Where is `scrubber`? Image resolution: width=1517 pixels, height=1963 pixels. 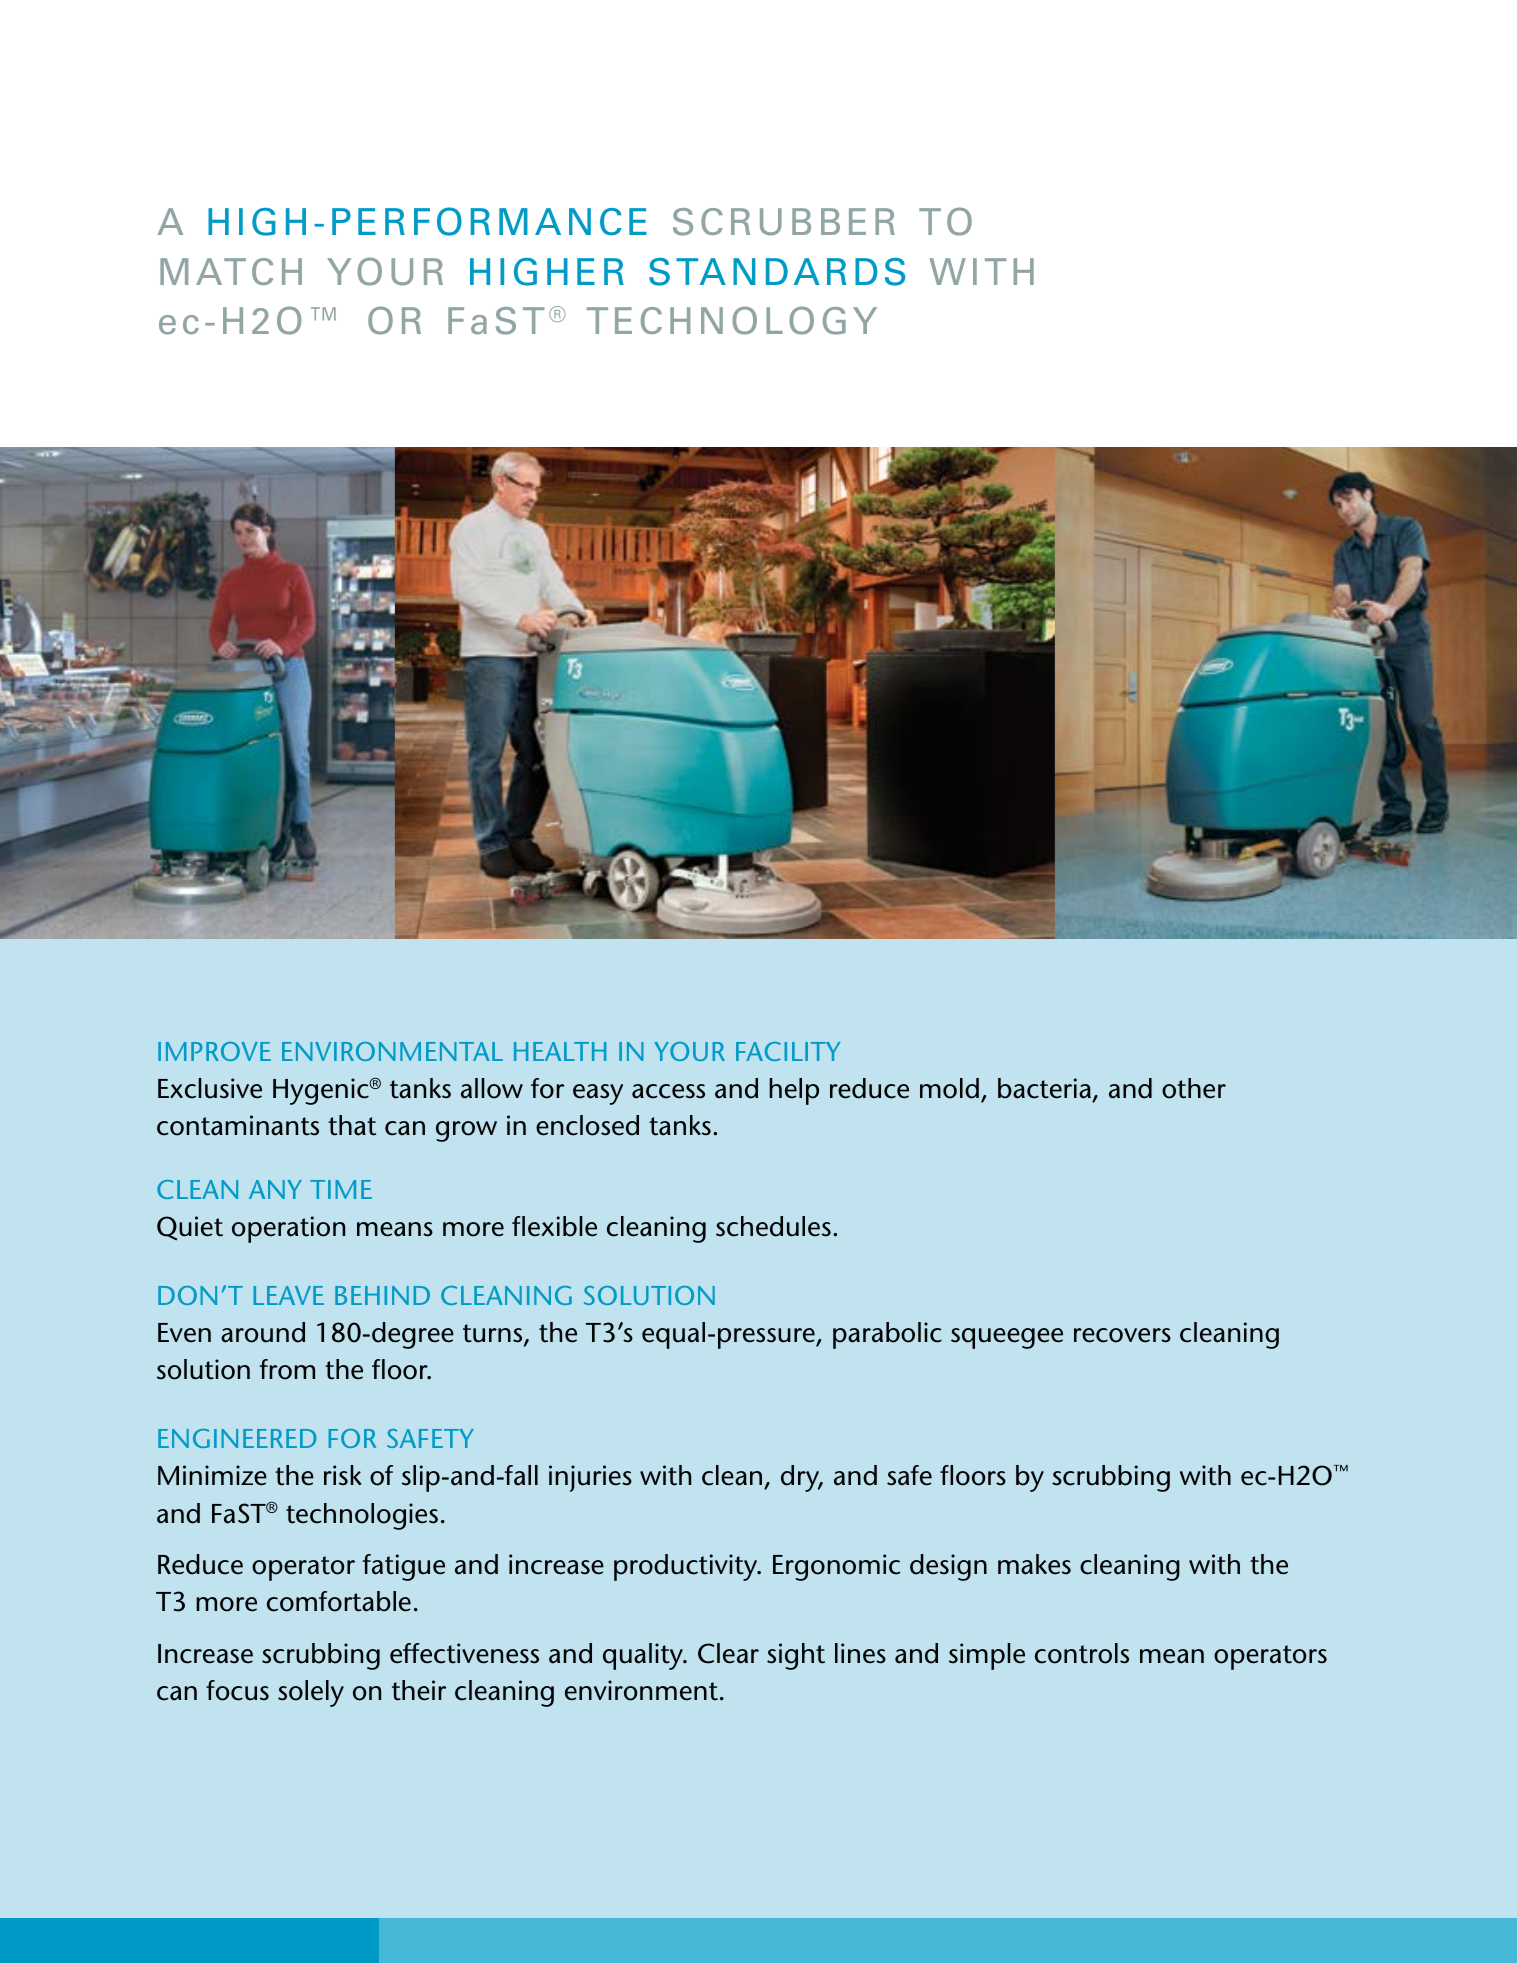
scrubber is located at coordinates (784, 222).
